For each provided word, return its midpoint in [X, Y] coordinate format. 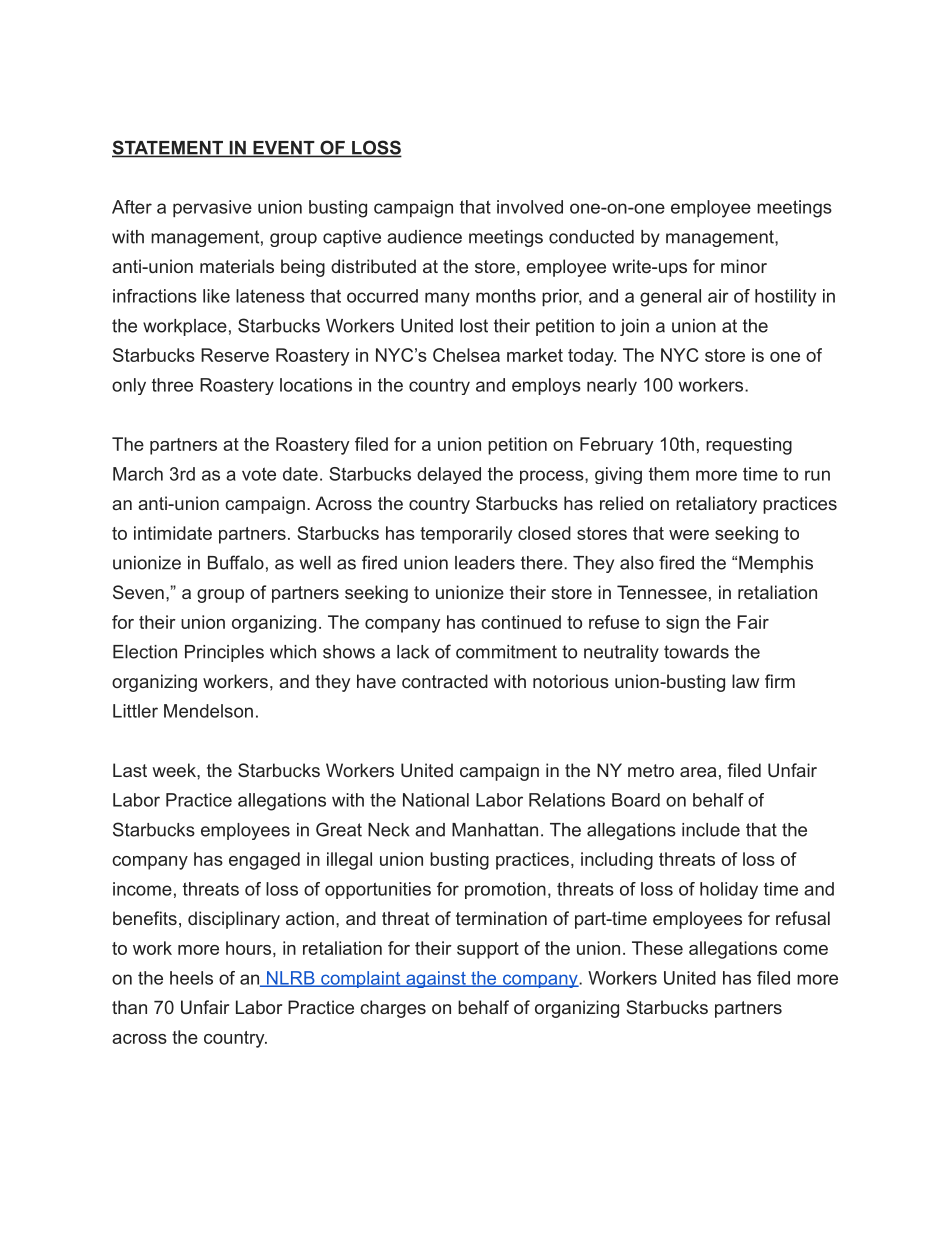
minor [744, 266]
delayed [449, 475]
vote [259, 474]
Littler [135, 711]
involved [530, 207]
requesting [749, 446]
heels [191, 978]
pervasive [212, 209]
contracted [445, 681]
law [745, 681]
